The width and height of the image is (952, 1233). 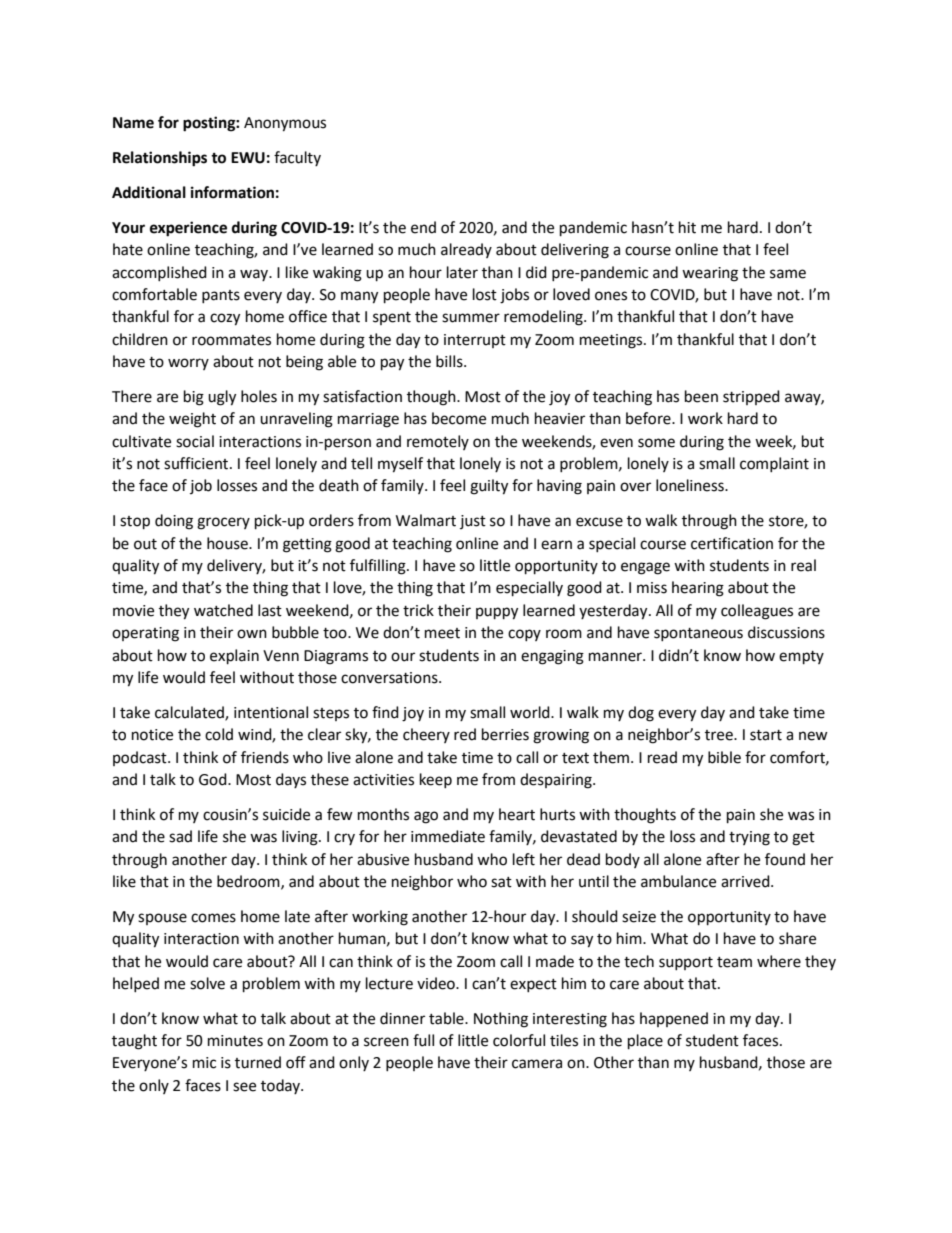 I want to click on colleagues, so click(x=757, y=612).
